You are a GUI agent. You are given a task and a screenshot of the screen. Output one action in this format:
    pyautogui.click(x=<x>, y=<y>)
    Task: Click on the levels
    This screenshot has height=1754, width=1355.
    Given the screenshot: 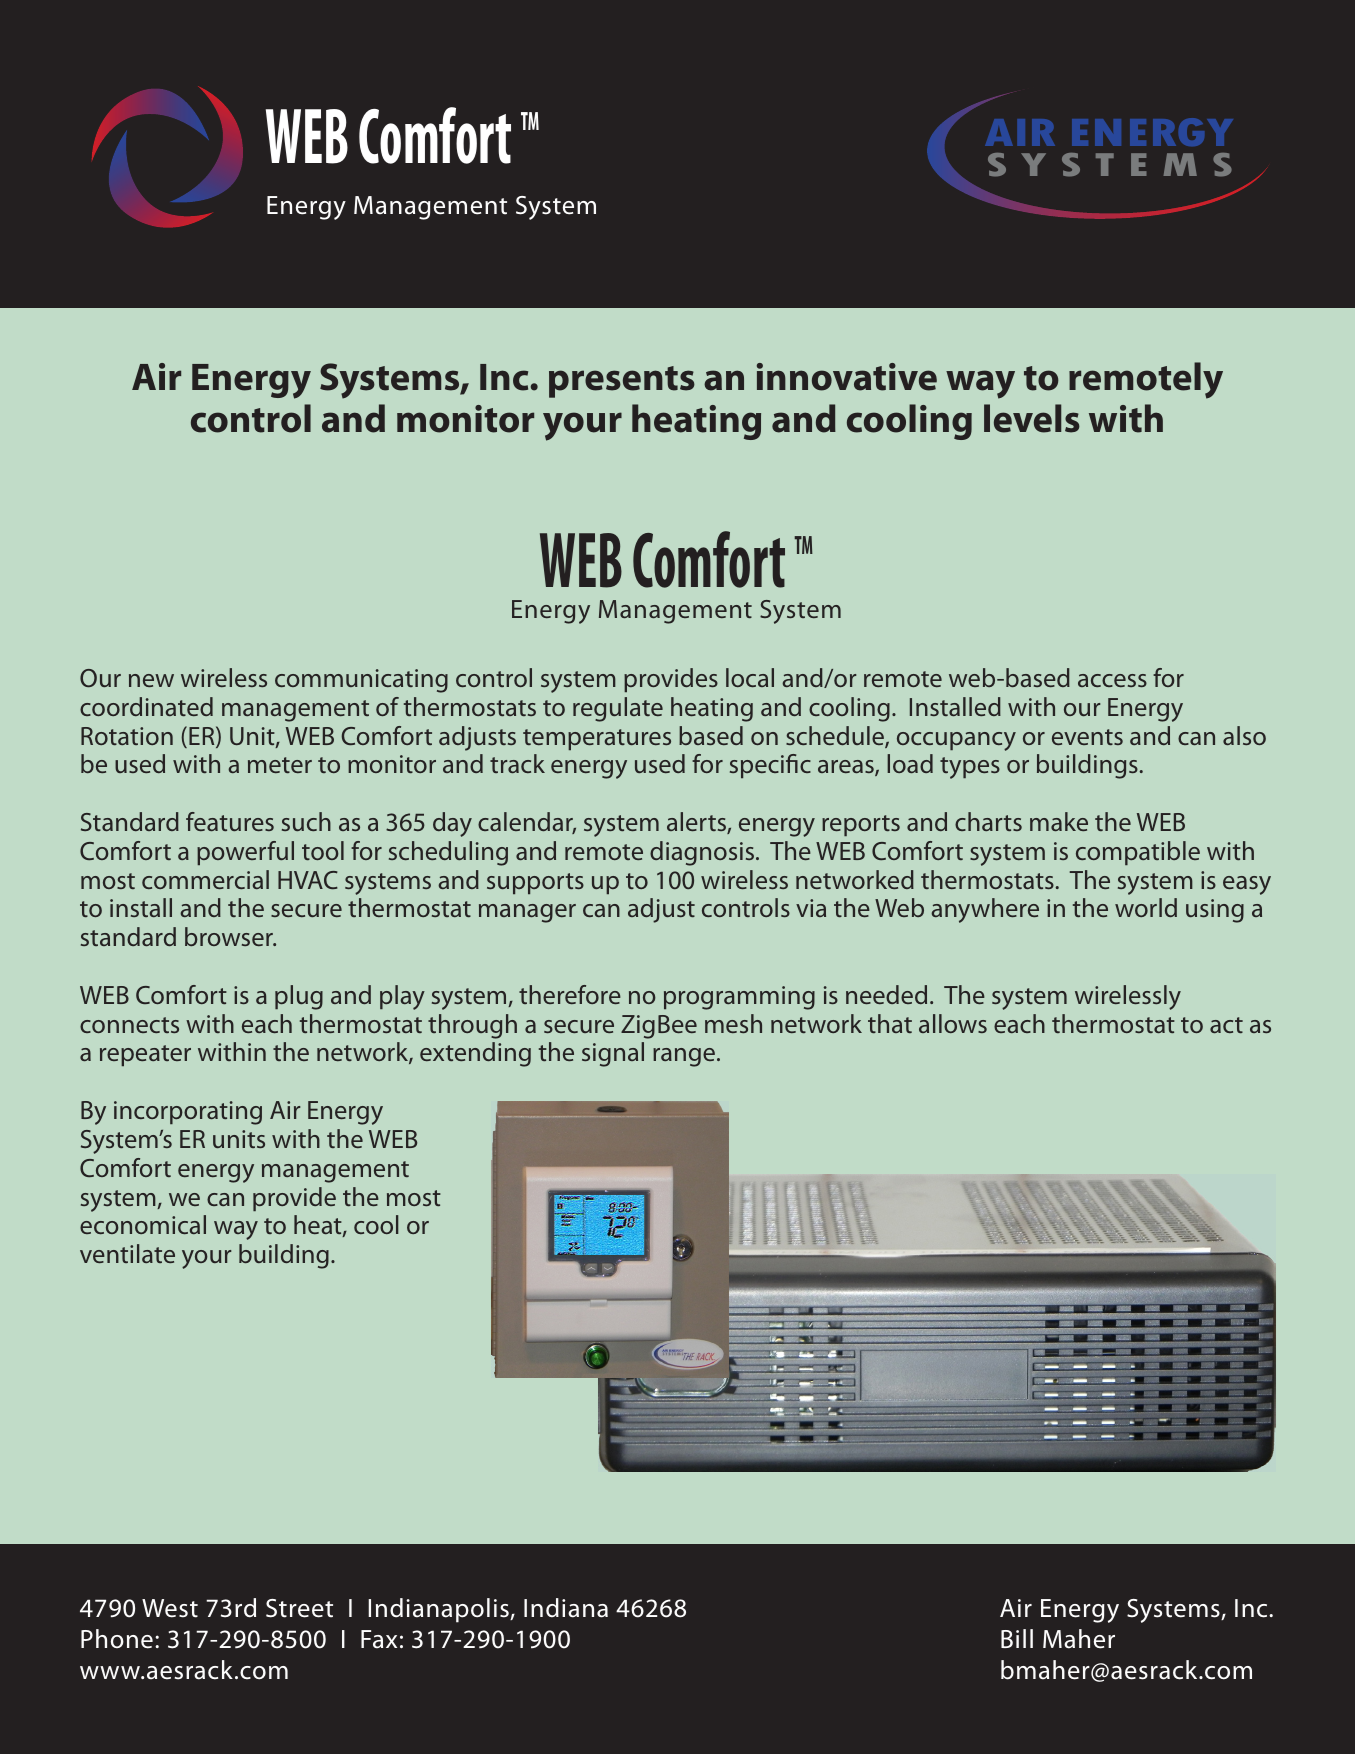 What is the action you would take?
    pyautogui.click(x=1032, y=418)
